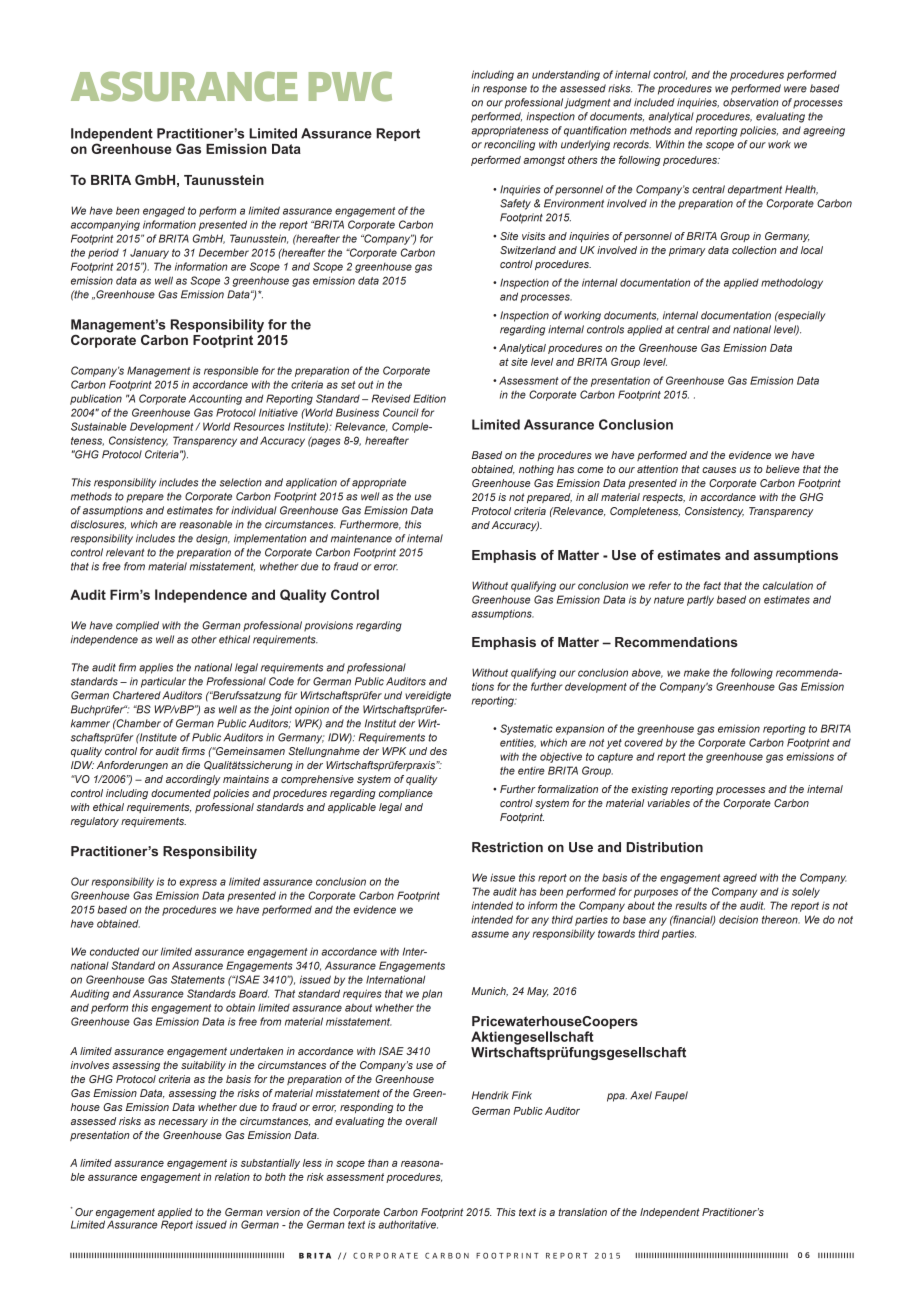 The width and height of the screenshot is (924, 1308). Describe the element at coordinates (181, 793) in the screenshot. I see `documented` at that location.
